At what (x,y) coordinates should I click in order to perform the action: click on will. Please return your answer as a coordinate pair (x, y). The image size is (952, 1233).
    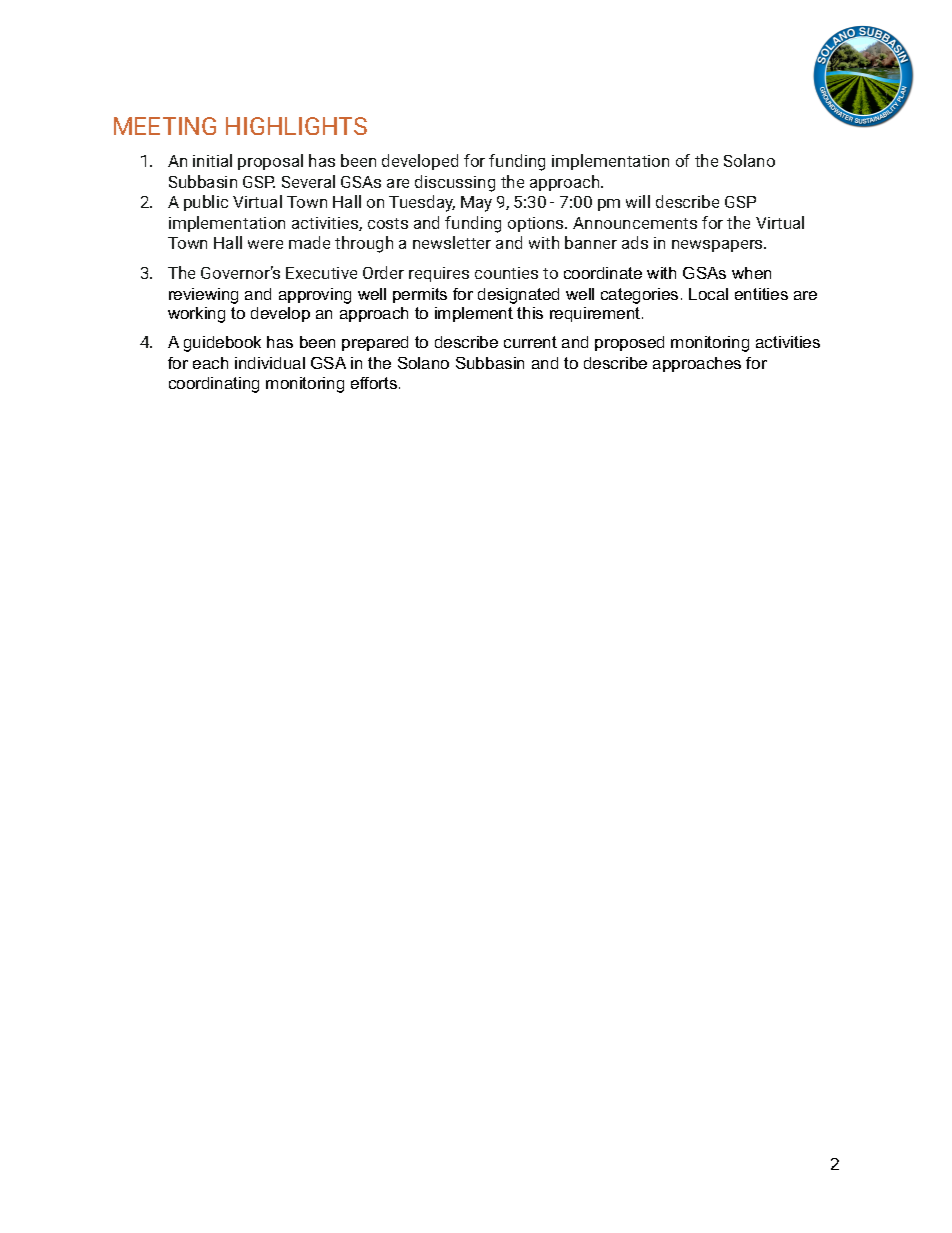
    Looking at the image, I should click on (638, 201).
